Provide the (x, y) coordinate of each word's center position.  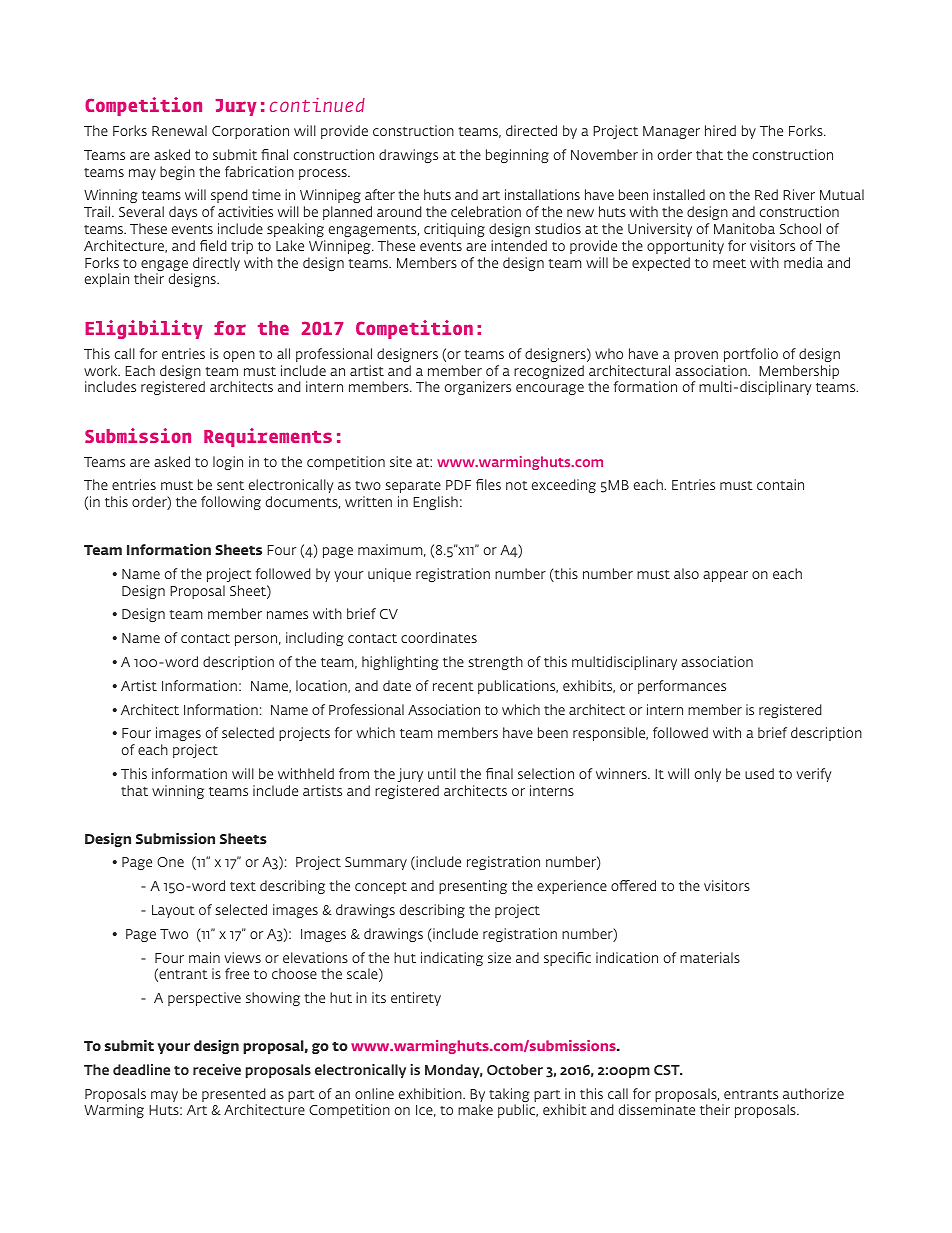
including (315, 639)
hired (720, 130)
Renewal (179, 130)
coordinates (439, 637)
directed (531, 130)
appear (725, 576)
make (475, 1109)
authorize (813, 1093)
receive (217, 1069)
